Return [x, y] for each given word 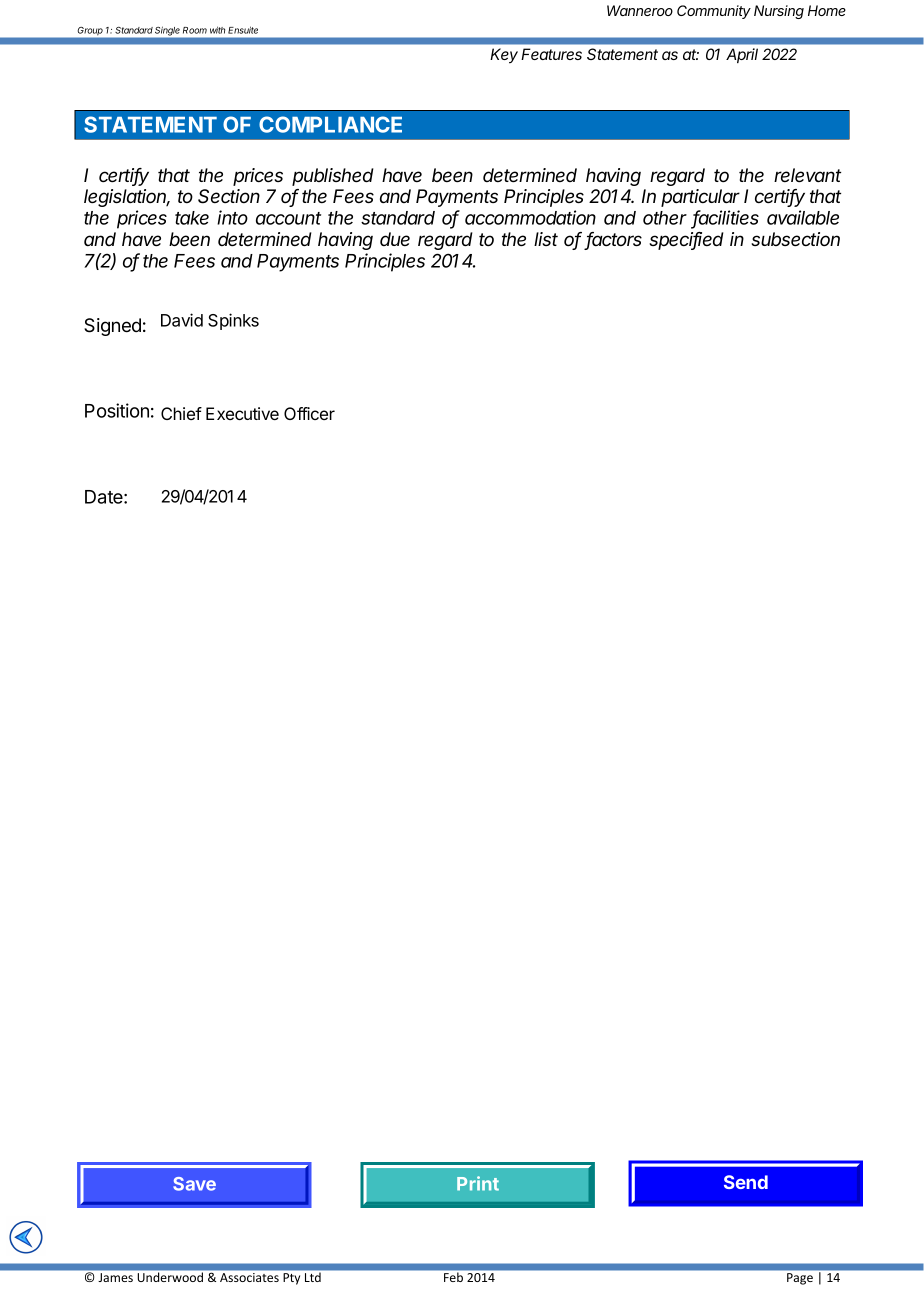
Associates [249, 1277]
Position [117, 410]
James [116, 1277]
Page [800, 1279]
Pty [291, 1279]
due [395, 239]
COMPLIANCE [330, 124]
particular [700, 198]
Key [504, 56]
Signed [112, 327]
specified [686, 241]
